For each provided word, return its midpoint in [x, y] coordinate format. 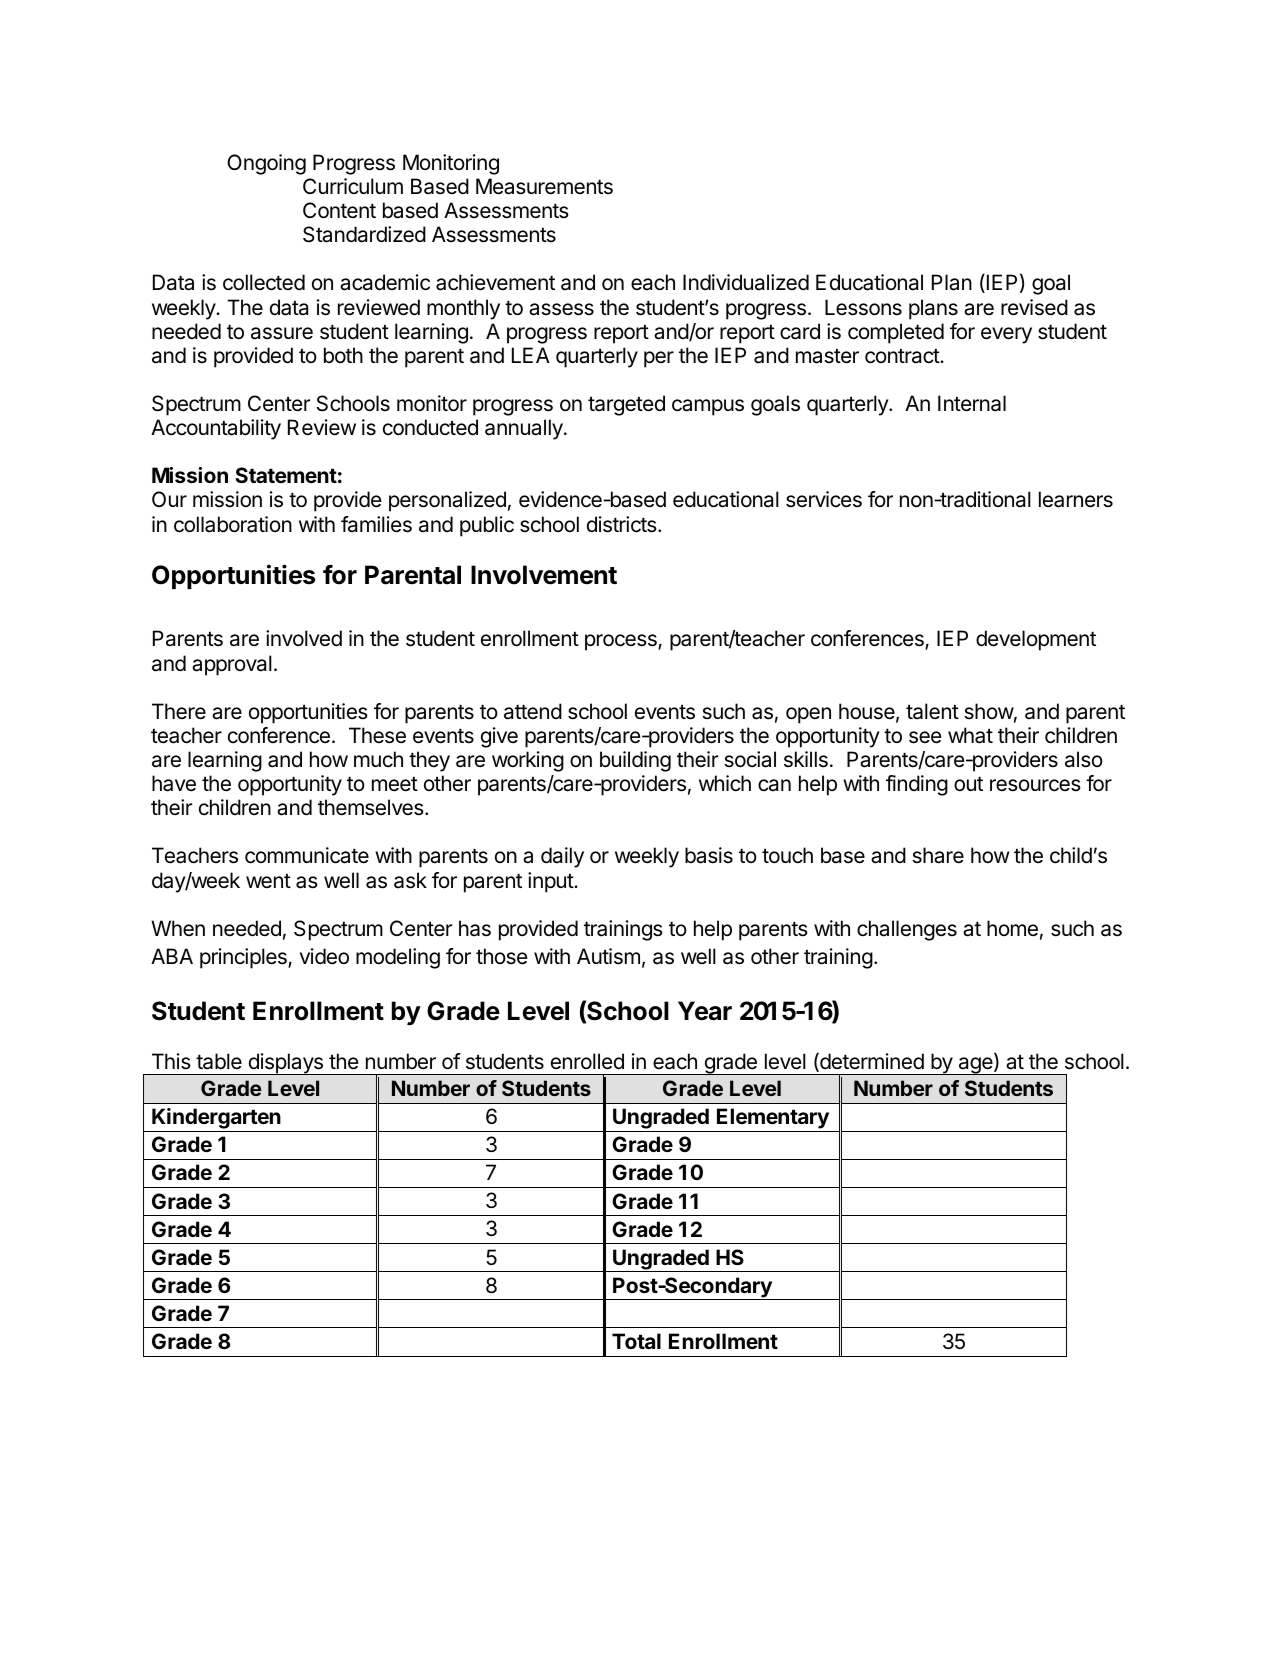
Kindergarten [216, 1120]
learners [1076, 499]
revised [1034, 307]
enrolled [587, 1061]
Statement [286, 475]
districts [623, 524]
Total [636, 1341]
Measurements [544, 186]
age [975, 1066]
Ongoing [266, 164]
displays [285, 1064]
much [378, 759]
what [970, 735]
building [635, 761]
